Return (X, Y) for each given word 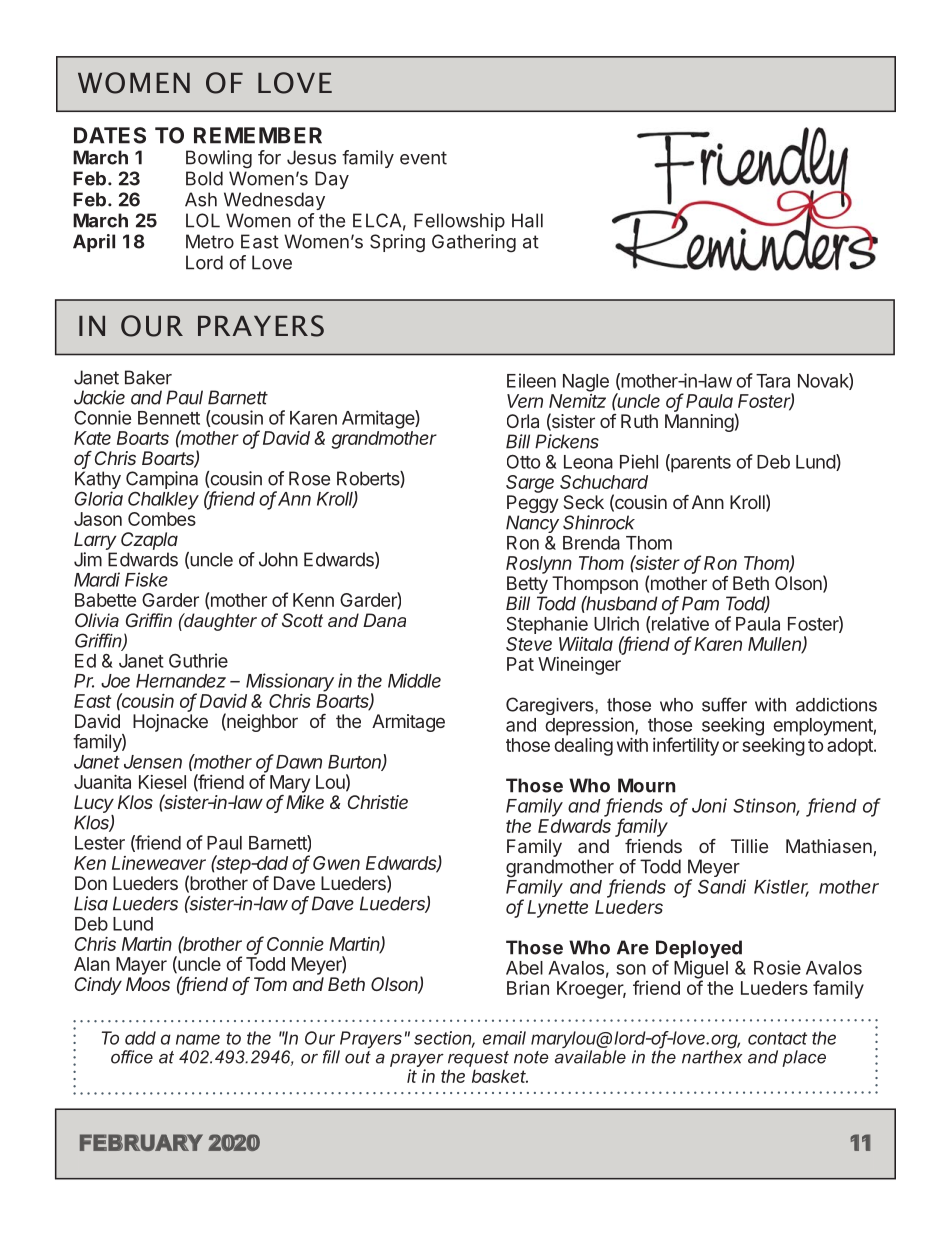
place (804, 1058)
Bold (204, 178)
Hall (527, 220)
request (478, 1059)
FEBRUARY (141, 1142)
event (423, 158)
